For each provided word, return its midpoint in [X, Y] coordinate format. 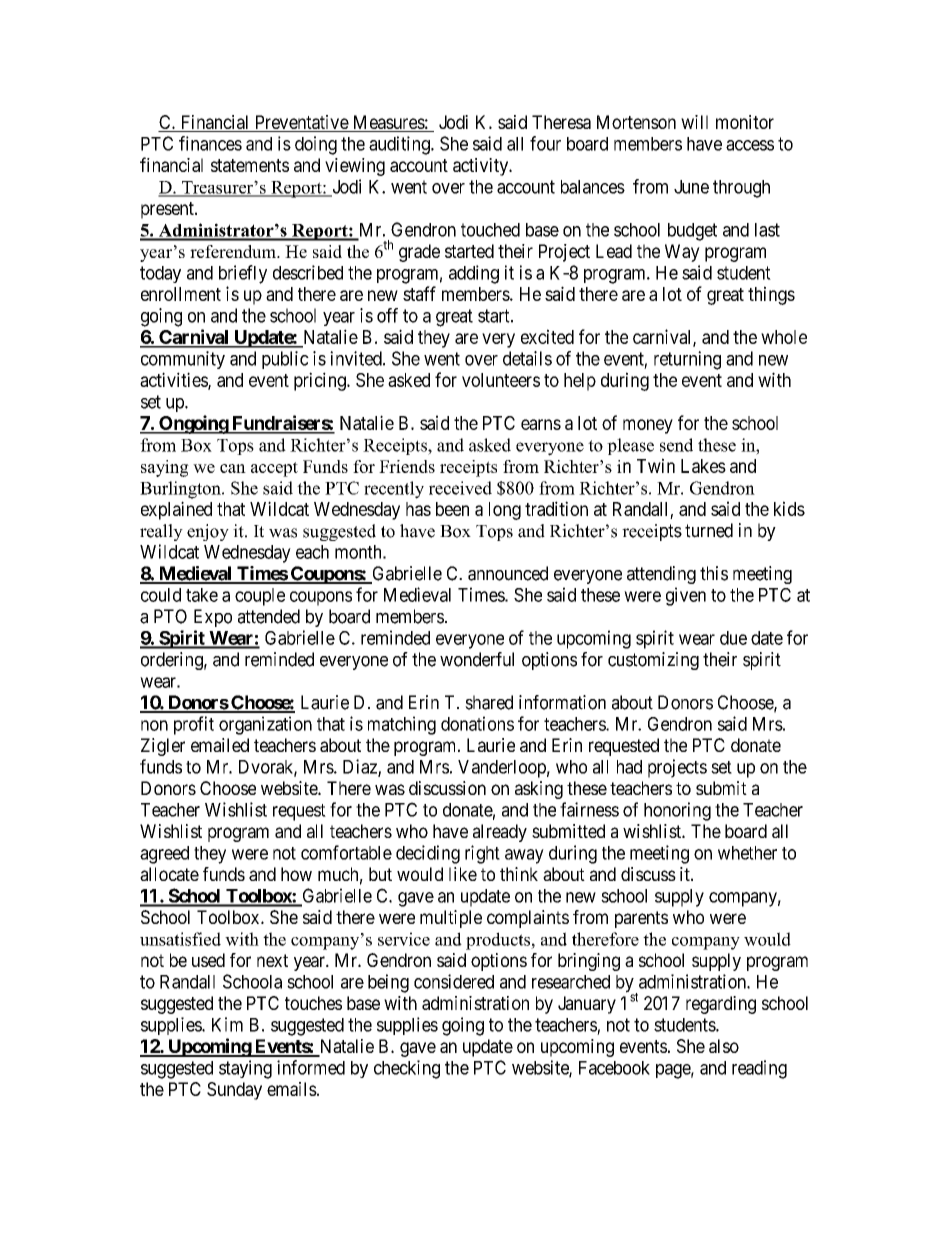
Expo [213, 618]
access [750, 145]
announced [508, 573]
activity [482, 167]
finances [210, 143]
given [686, 596]
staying [245, 1069]
